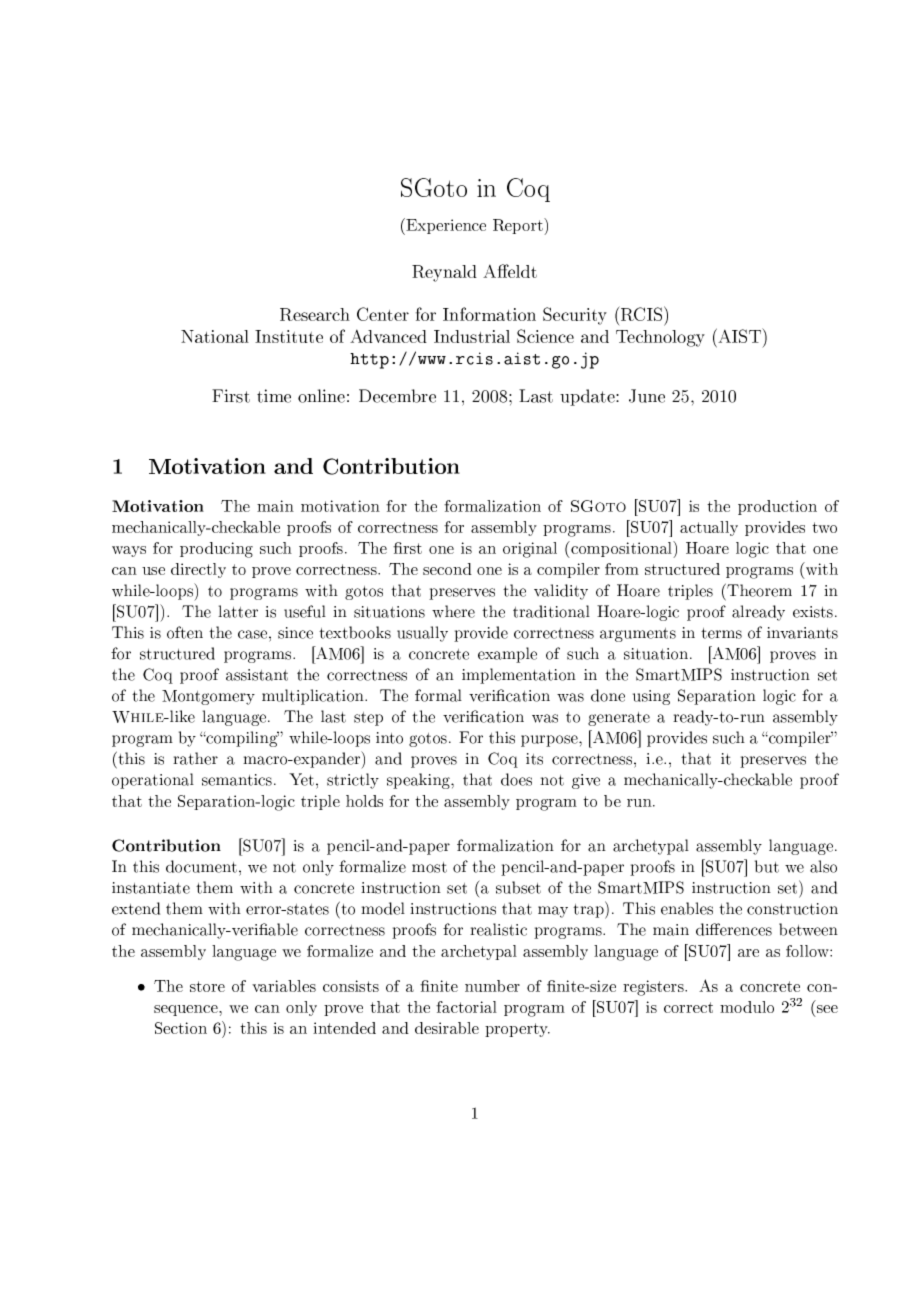 The image size is (924, 1308). I want to click on Reynald, so click(444, 273).
